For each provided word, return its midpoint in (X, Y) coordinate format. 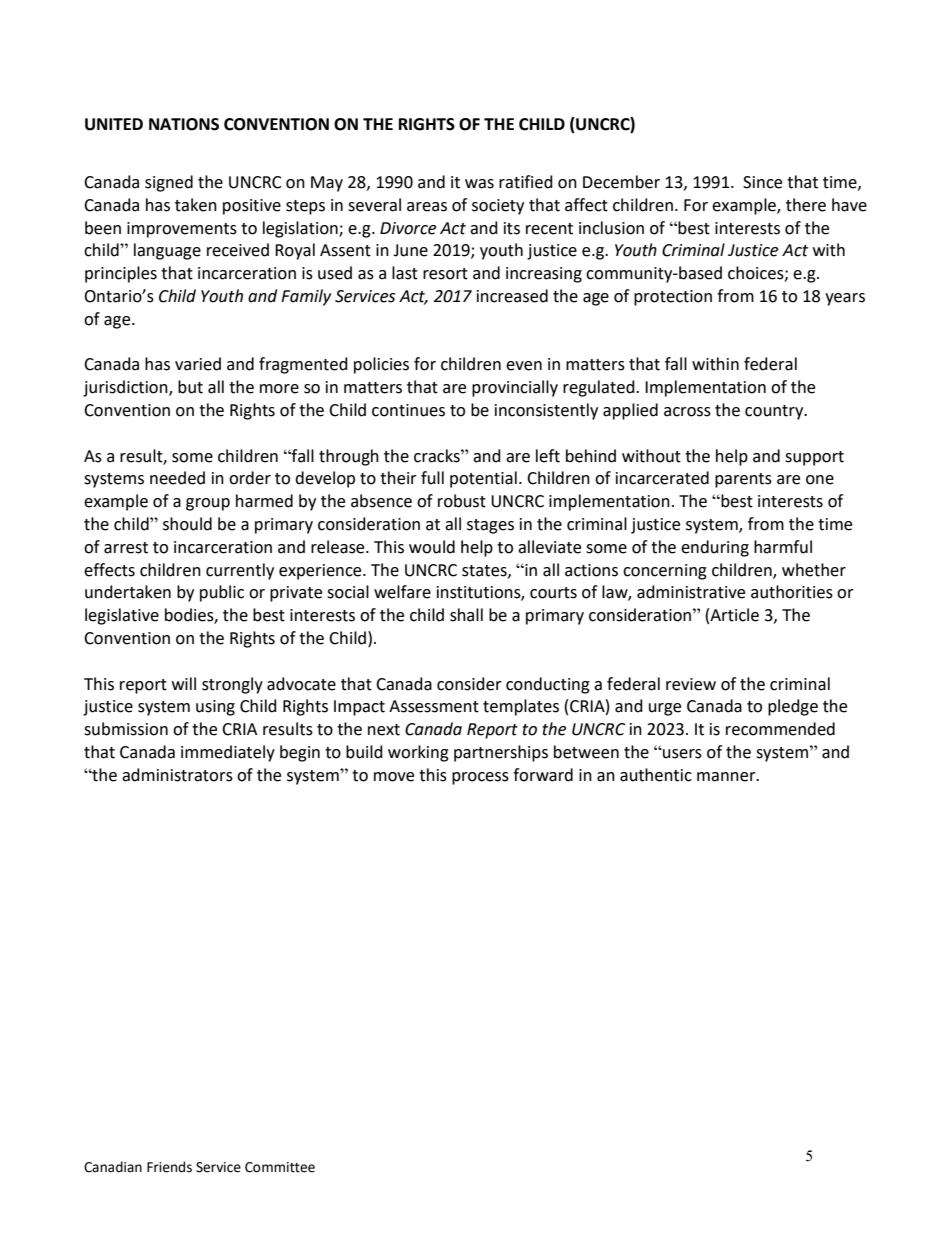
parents (743, 480)
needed (177, 478)
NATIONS (184, 124)
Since (762, 182)
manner (727, 777)
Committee (280, 1167)
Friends (169, 1167)
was (479, 184)
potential (483, 479)
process (480, 778)
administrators (177, 775)
